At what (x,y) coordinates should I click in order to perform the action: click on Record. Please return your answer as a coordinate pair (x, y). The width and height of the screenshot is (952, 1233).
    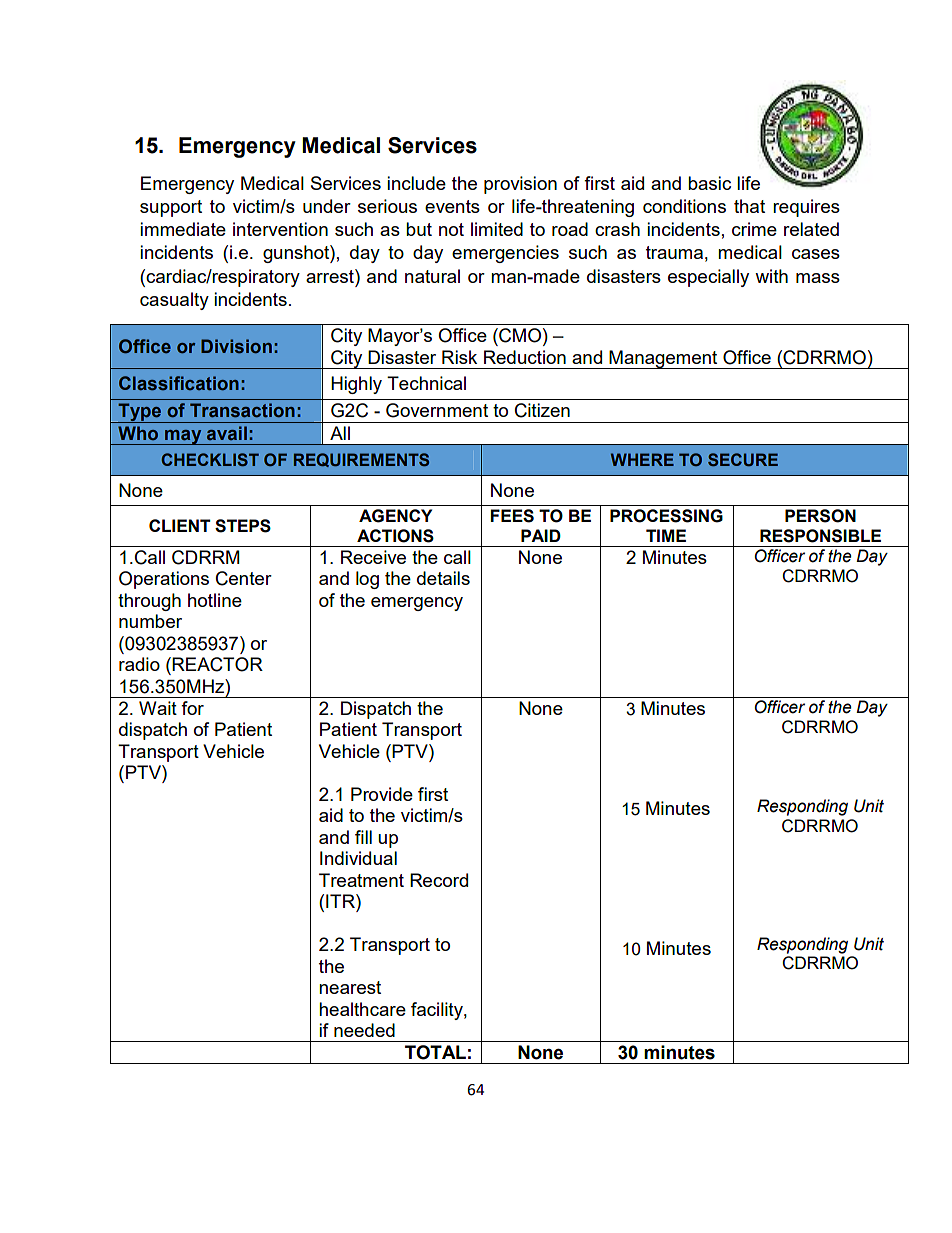
    Looking at the image, I should click on (439, 880).
